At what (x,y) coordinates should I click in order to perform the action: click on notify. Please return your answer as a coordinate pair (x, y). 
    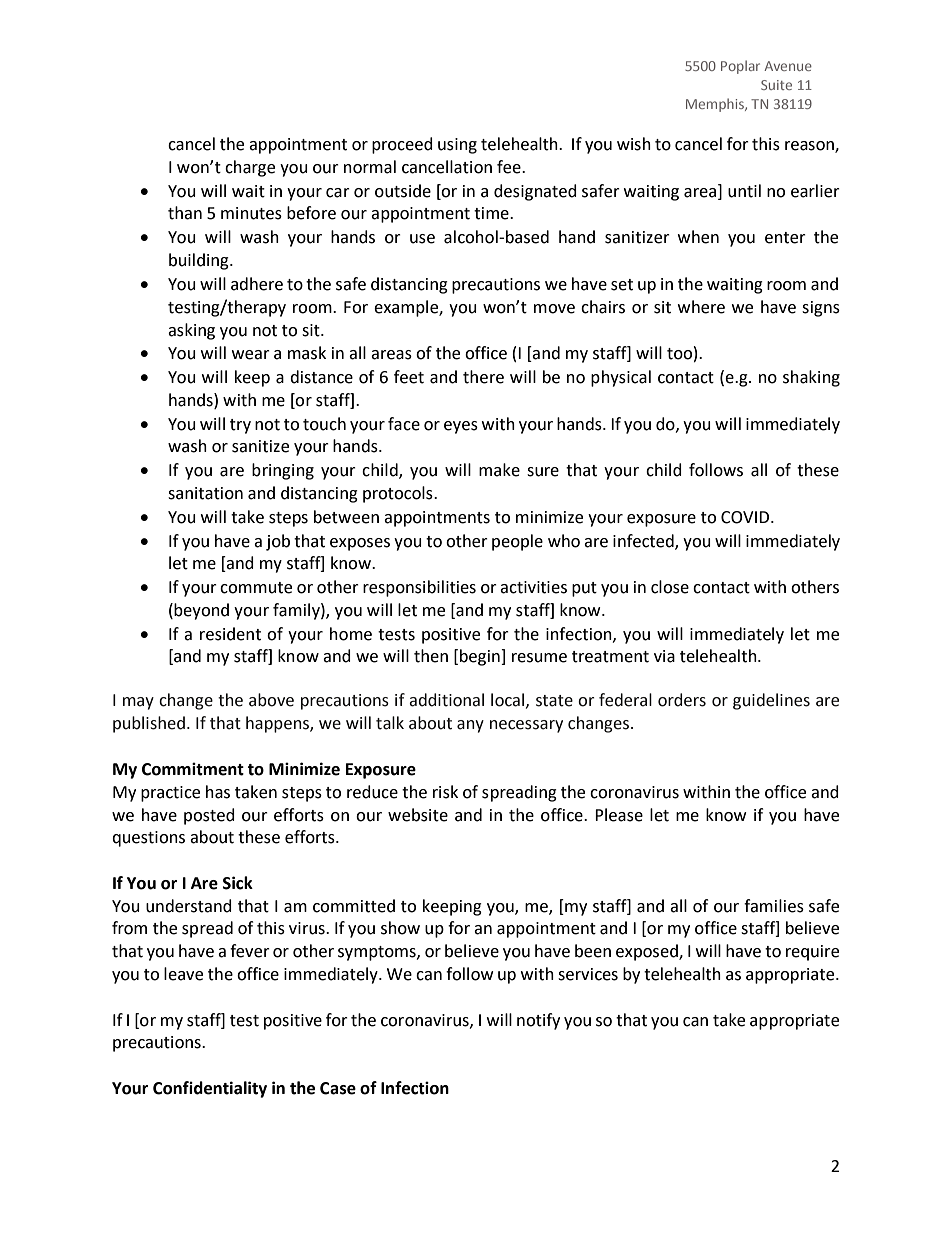
    Looking at the image, I should click on (538, 1021).
